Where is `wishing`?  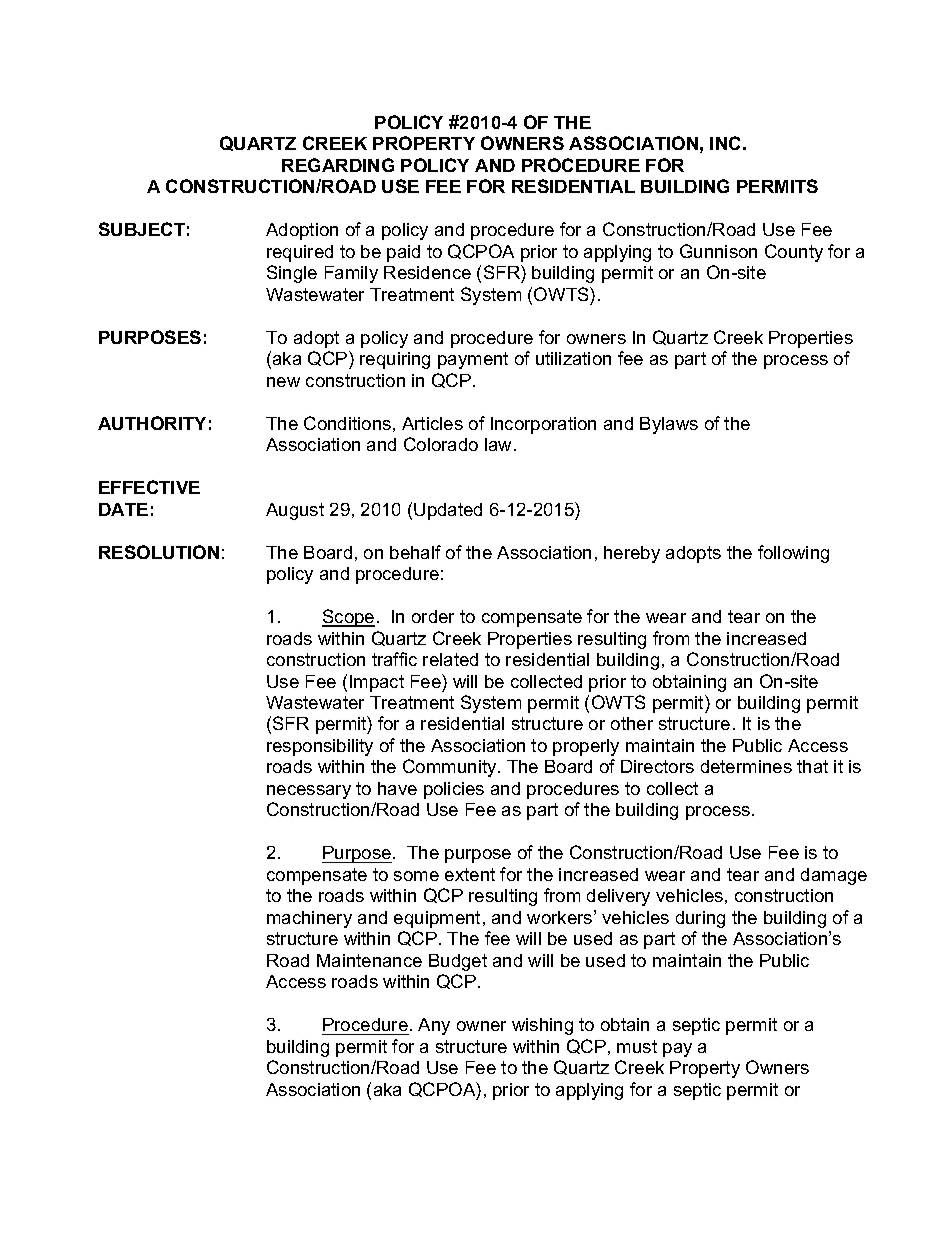
wishing is located at coordinates (542, 1026).
